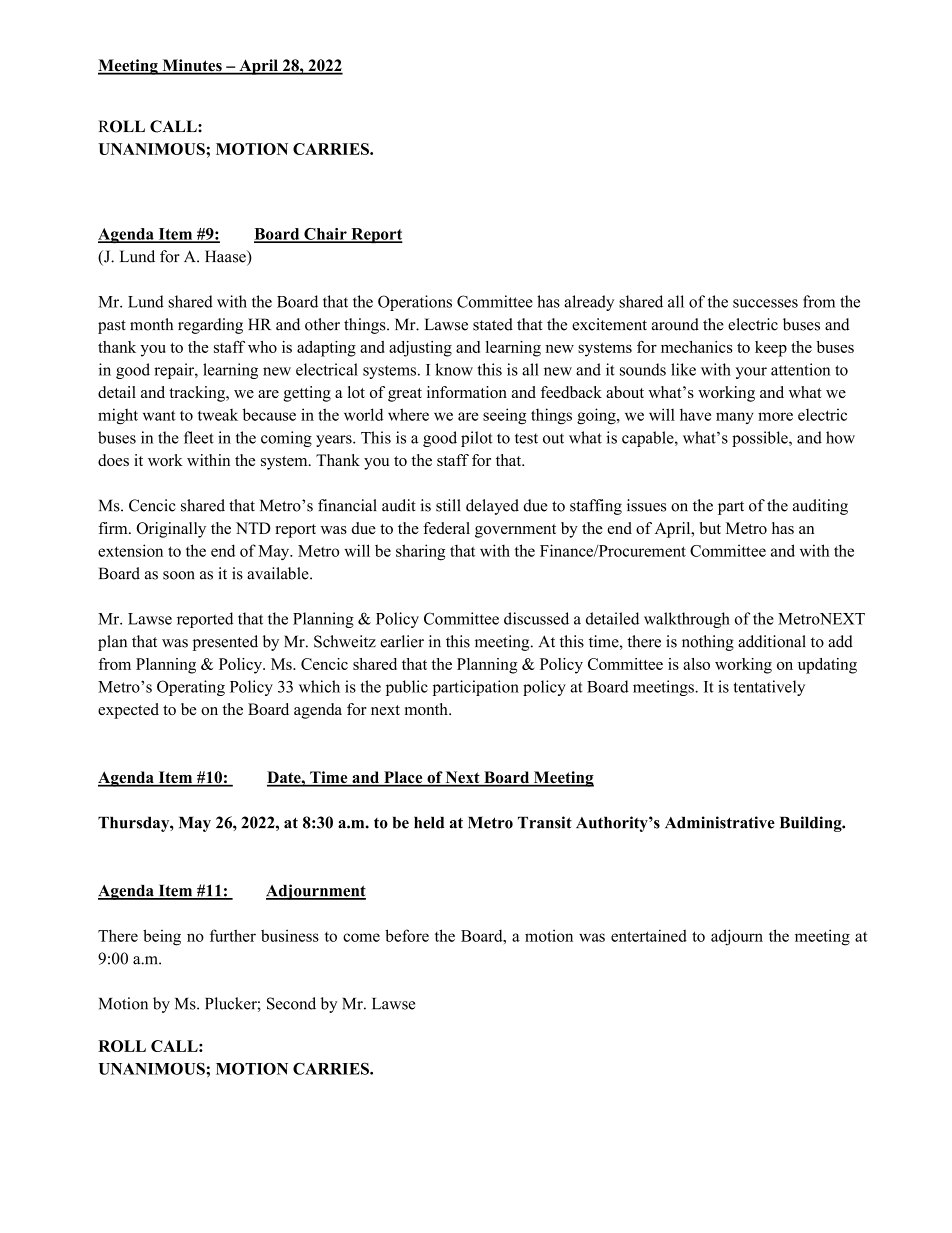 The height and width of the screenshot is (1233, 952). Describe the element at coordinates (493, 324) in the screenshot. I see `stated` at that location.
